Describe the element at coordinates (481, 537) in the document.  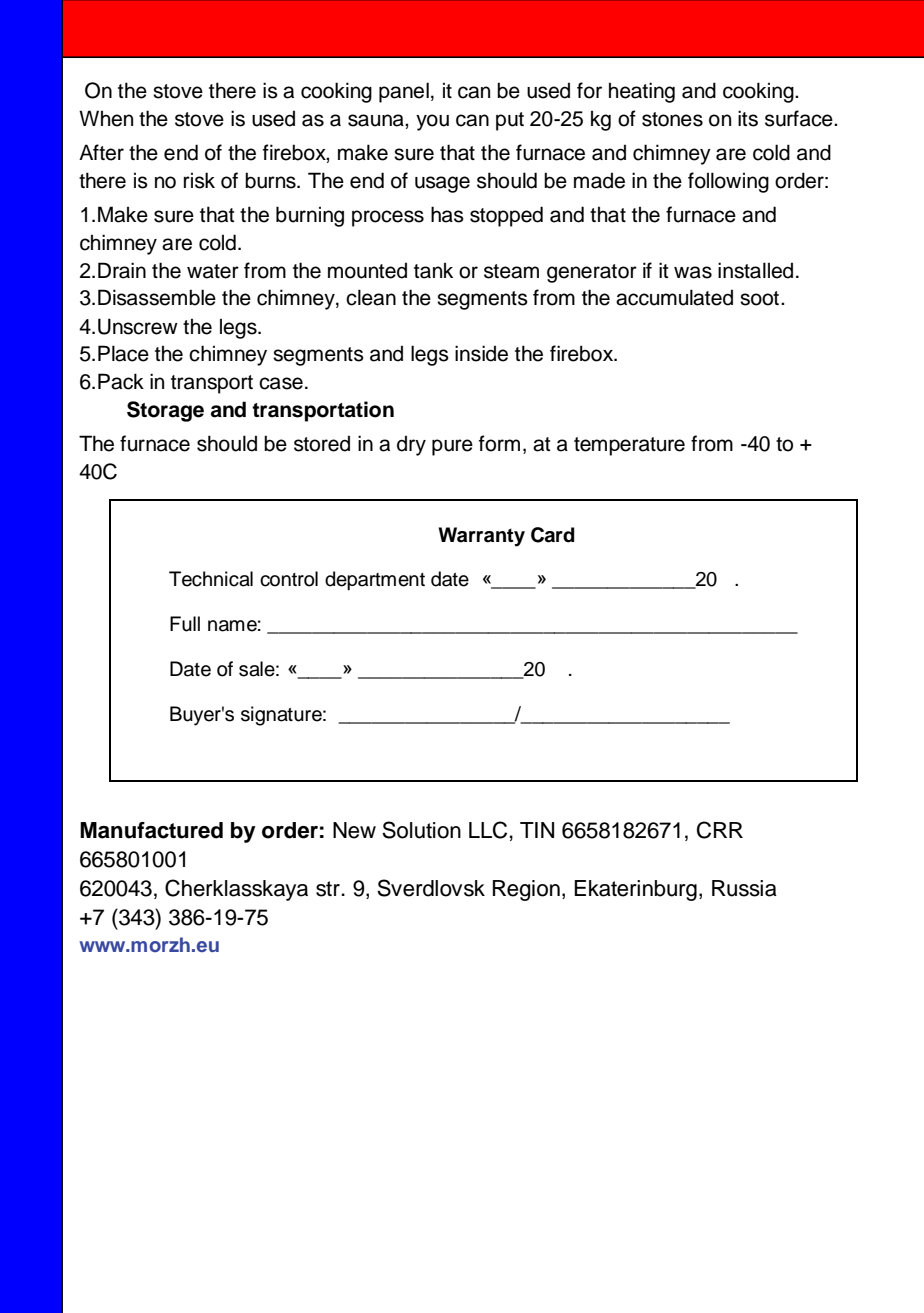
I see `Warranty` at that location.
